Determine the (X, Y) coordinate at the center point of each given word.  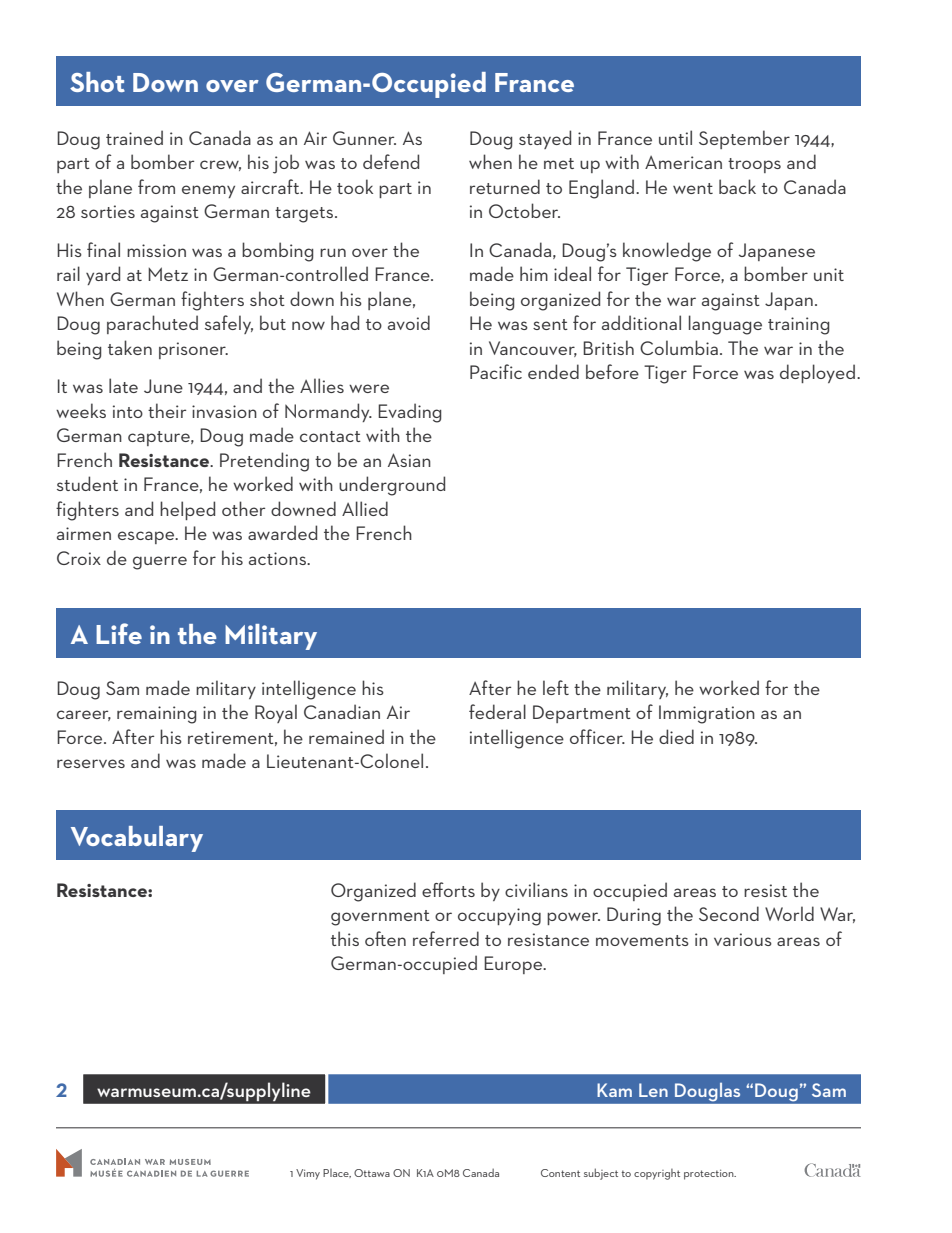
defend (391, 161)
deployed (817, 373)
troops (754, 165)
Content (560, 1173)
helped (187, 510)
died (676, 736)
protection (710, 1175)
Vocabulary (137, 839)
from (156, 186)
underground (392, 486)
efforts (448, 889)
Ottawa (372, 1173)
